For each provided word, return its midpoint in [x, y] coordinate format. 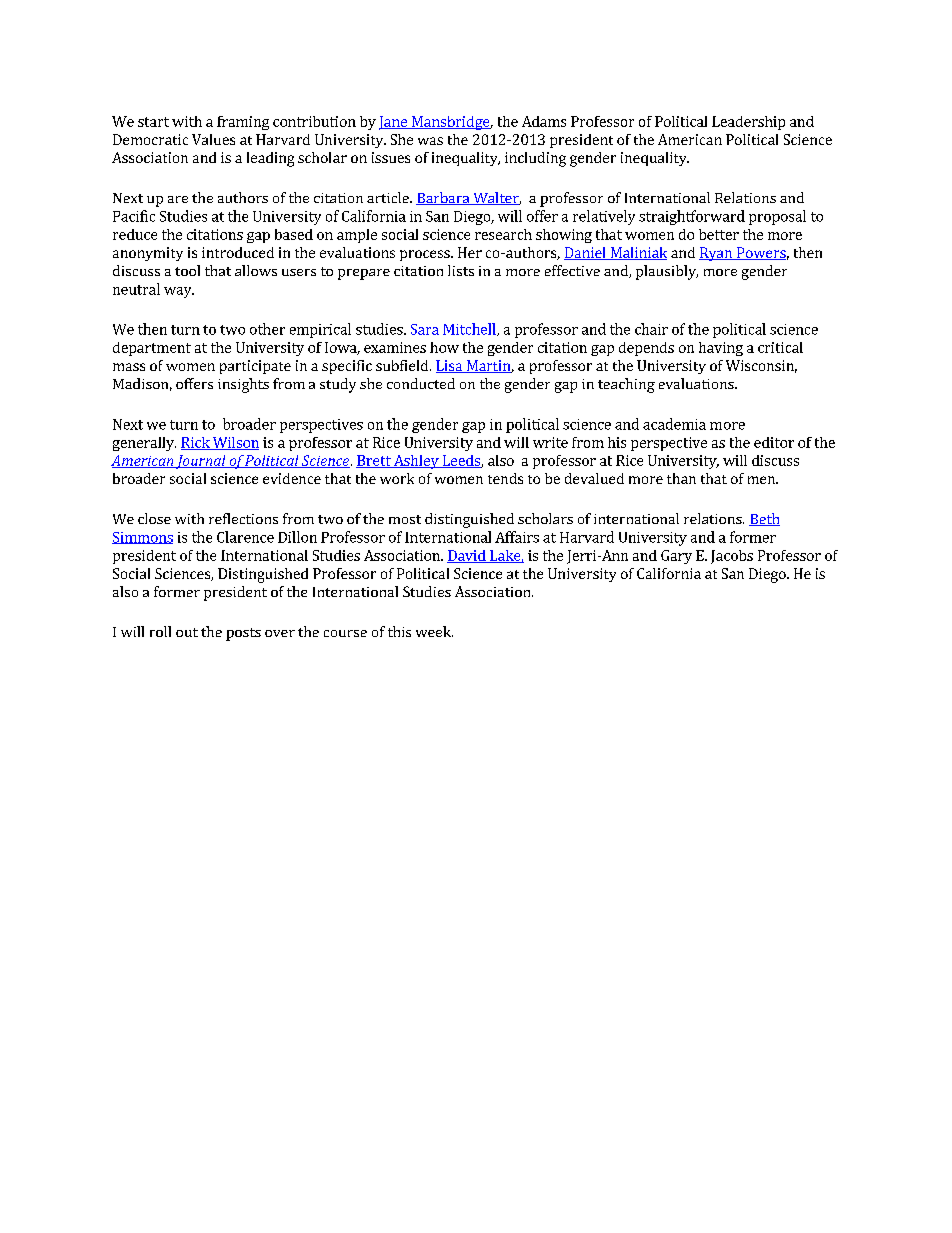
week [434, 631]
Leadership [748, 123]
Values [213, 139]
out [187, 632]
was [430, 141]
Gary [676, 557]
